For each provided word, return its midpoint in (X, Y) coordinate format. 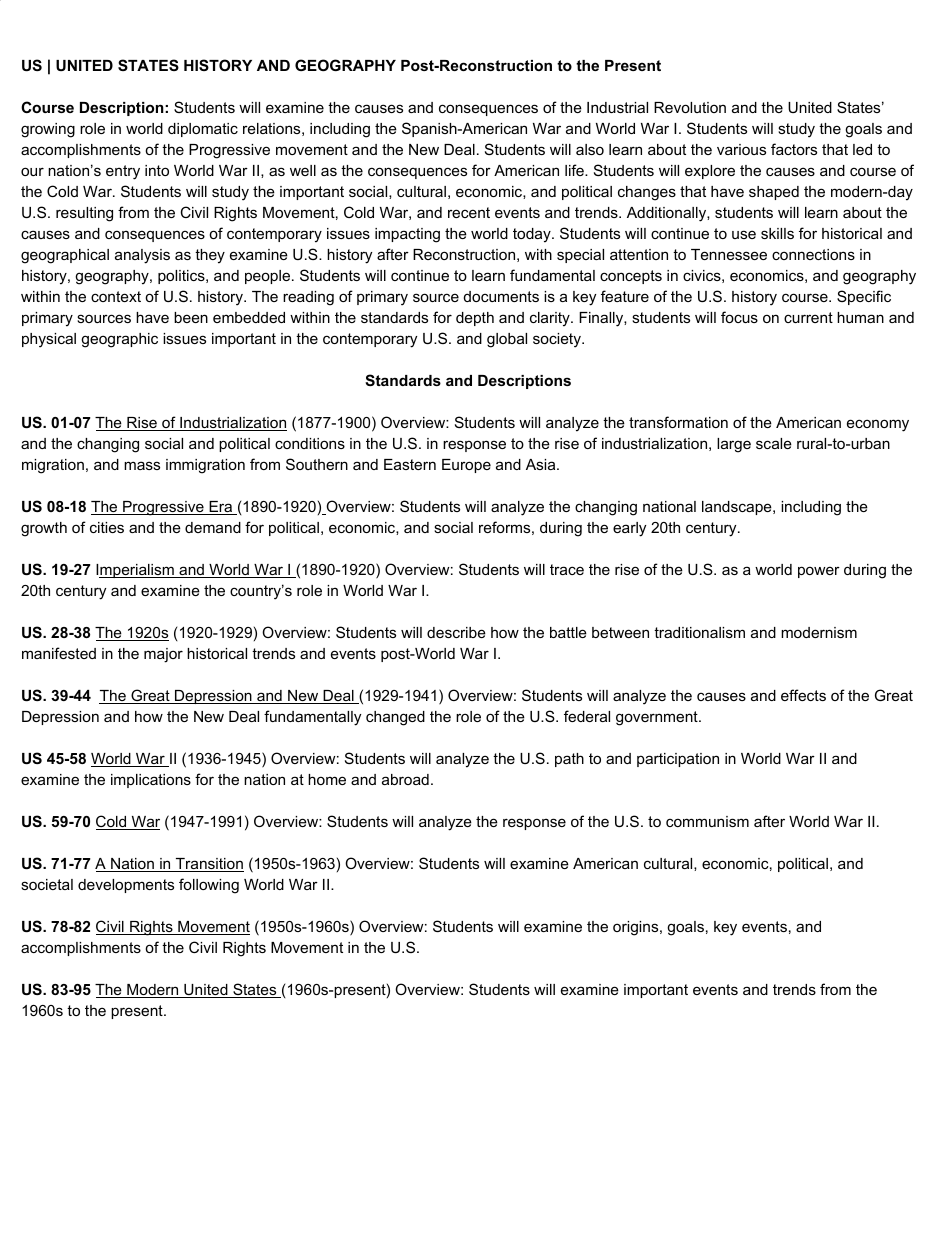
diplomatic (203, 130)
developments (126, 886)
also (590, 149)
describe (456, 632)
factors (794, 149)
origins (637, 928)
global (507, 340)
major (163, 655)
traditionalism (699, 632)
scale (774, 443)
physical (49, 340)
